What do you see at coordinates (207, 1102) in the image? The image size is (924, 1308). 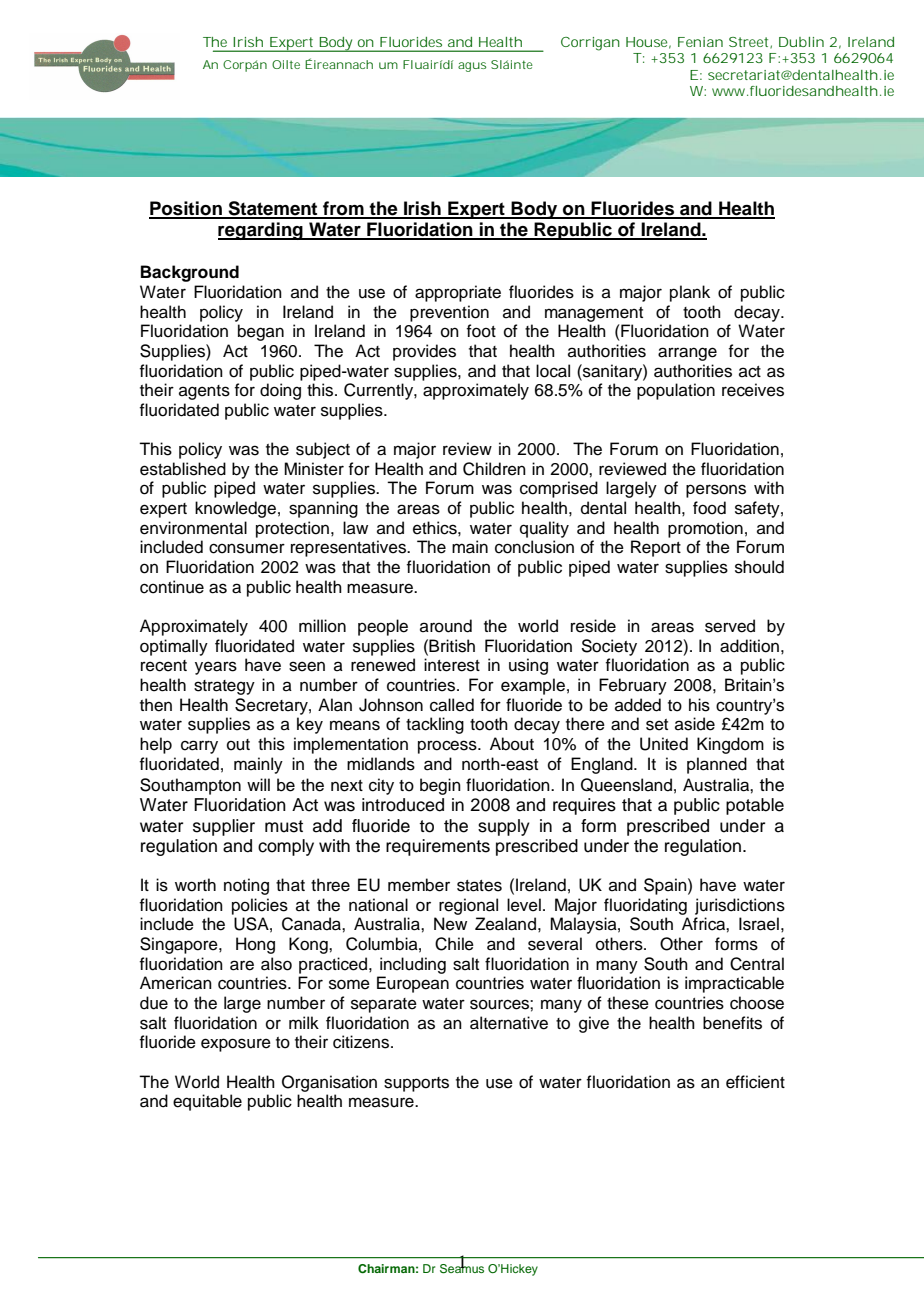 I see `equitable` at bounding box center [207, 1102].
